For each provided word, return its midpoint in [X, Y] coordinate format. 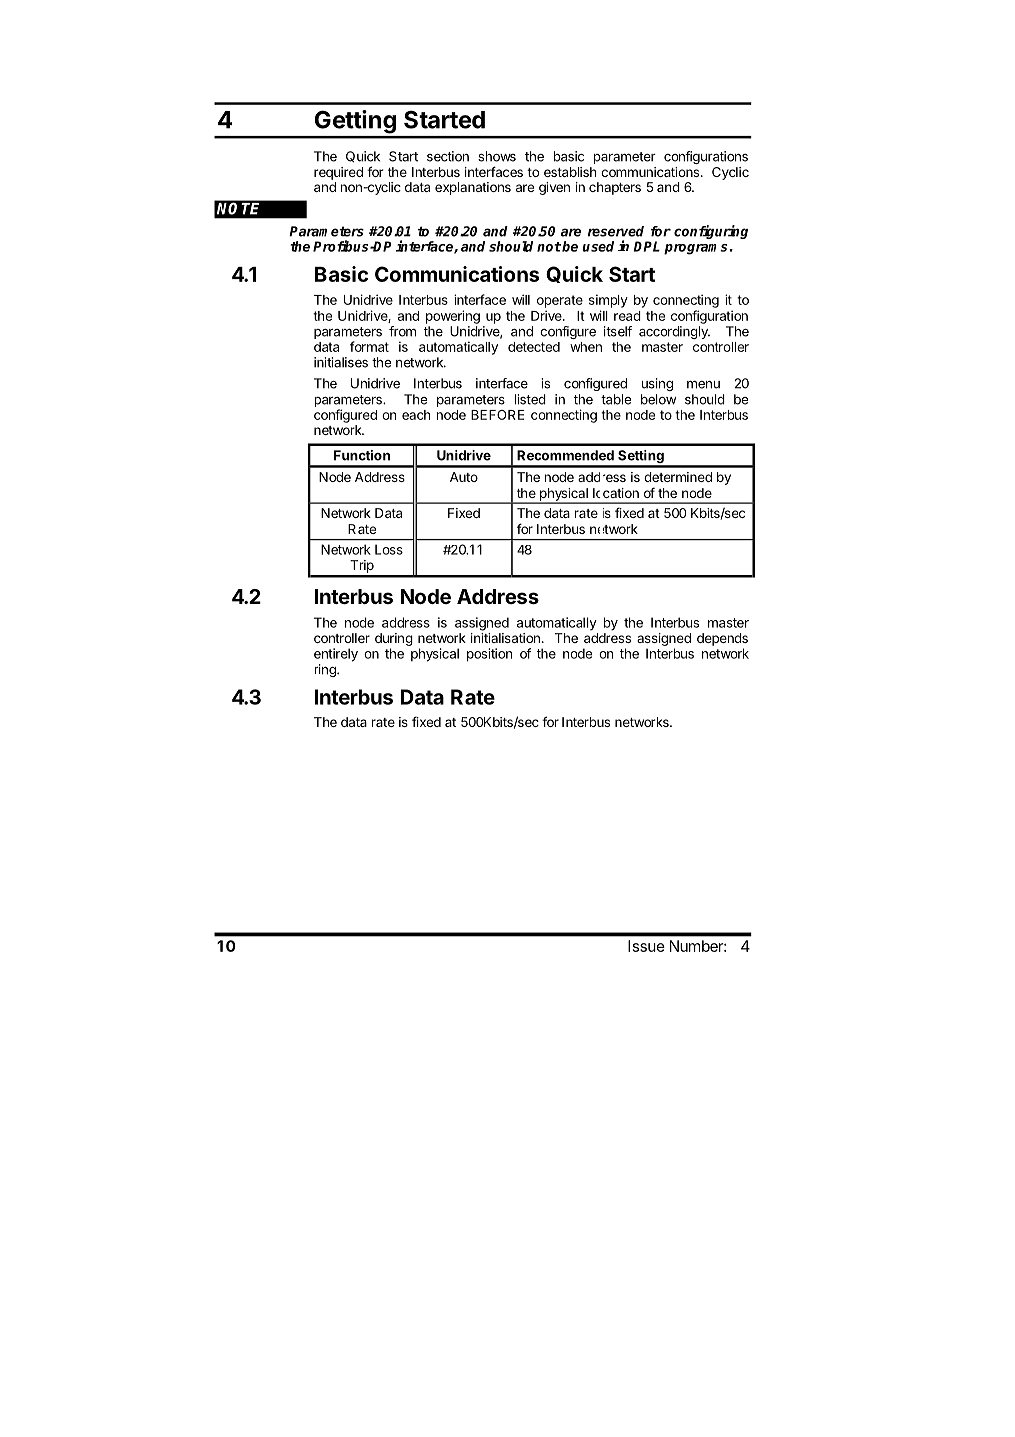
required [338, 173]
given [554, 188]
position [489, 655]
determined [678, 477]
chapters [615, 188]
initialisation [505, 638]
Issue [646, 946]
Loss [389, 549]
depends [722, 639]
